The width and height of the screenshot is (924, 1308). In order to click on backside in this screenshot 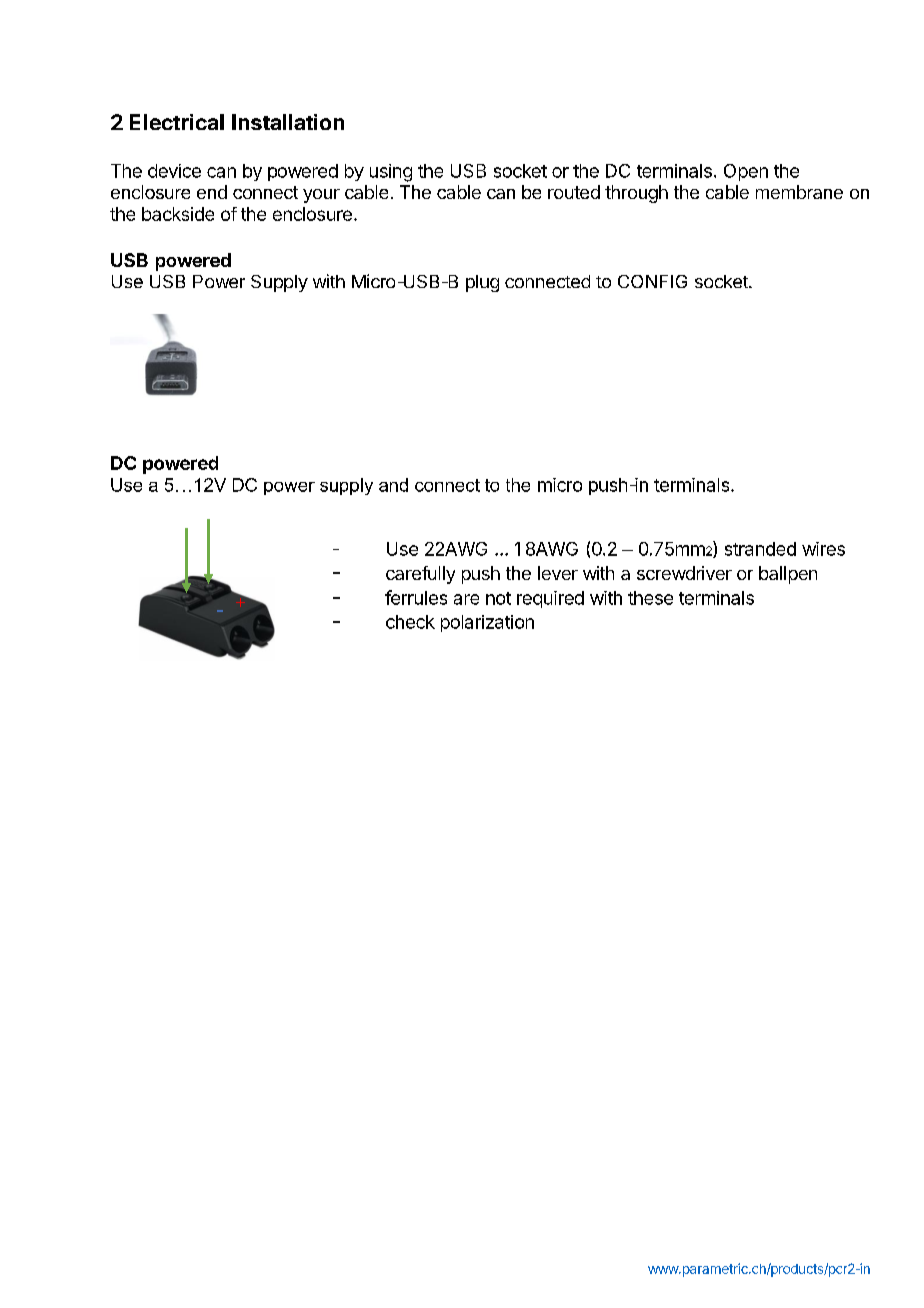, I will do `click(178, 214)`.
